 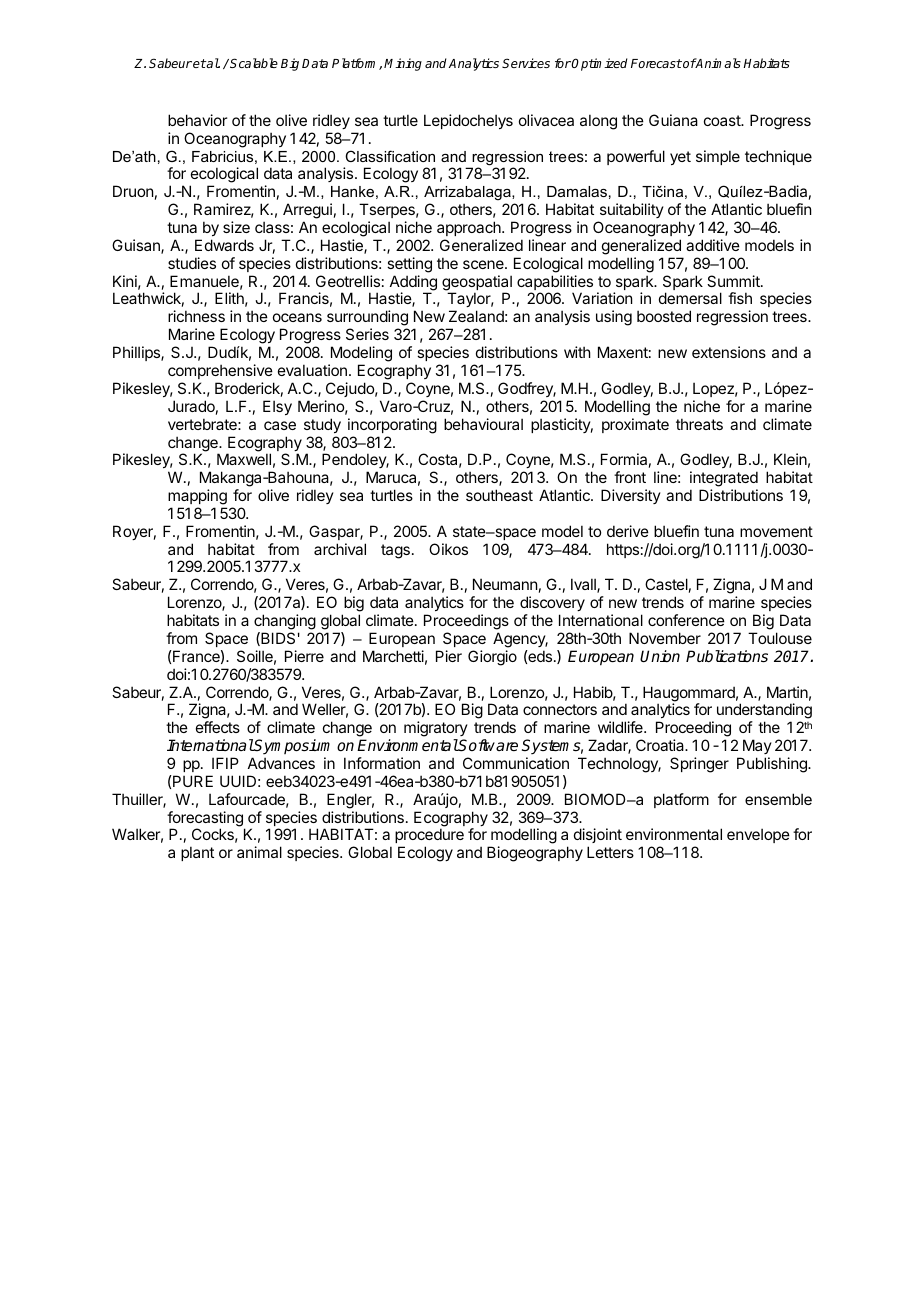 What do you see at coordinates (197, 497) in the image?
I see `mapping` at bounding box center [197, 497].
